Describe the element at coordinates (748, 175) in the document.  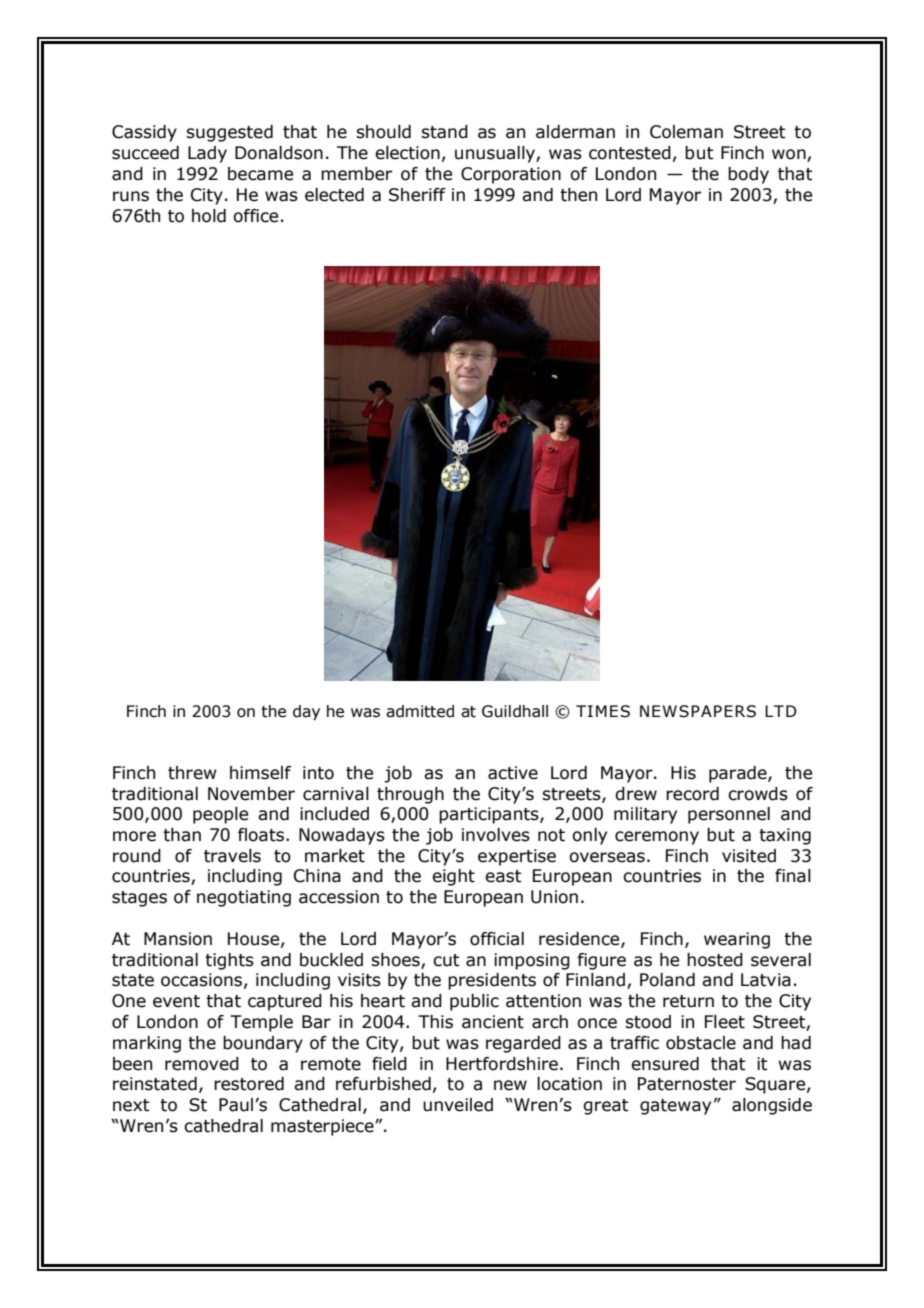
I see `body` at that location.
